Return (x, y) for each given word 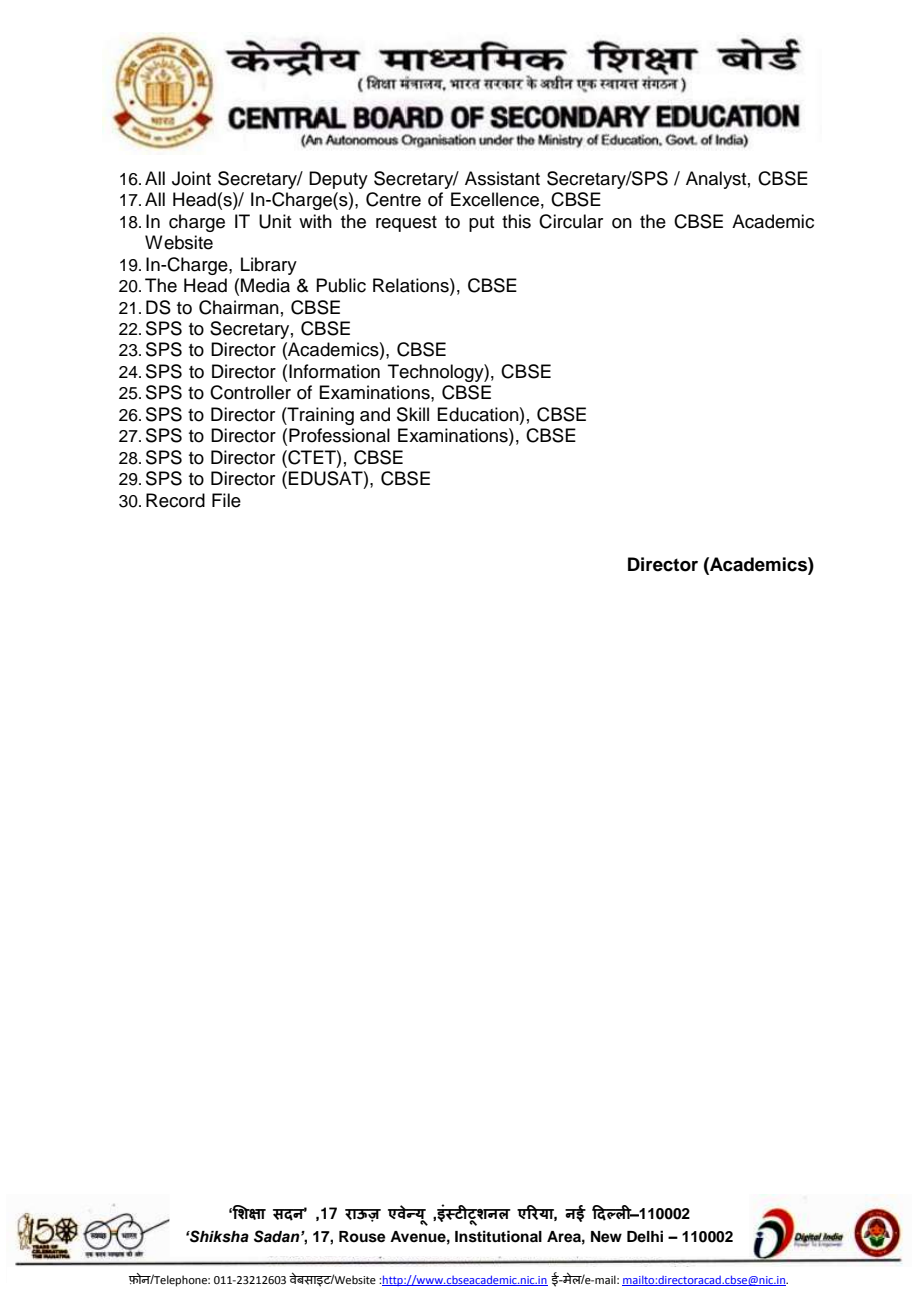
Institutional (498, 1236)
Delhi (645, 1236)
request (406, 224)
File (226, 500)
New (606, 1237)
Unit (275, 221)
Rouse (362, 1237)
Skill (413, 414)
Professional (339, 435)
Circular (571, 221)
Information (334, 371)
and (375, 414)
